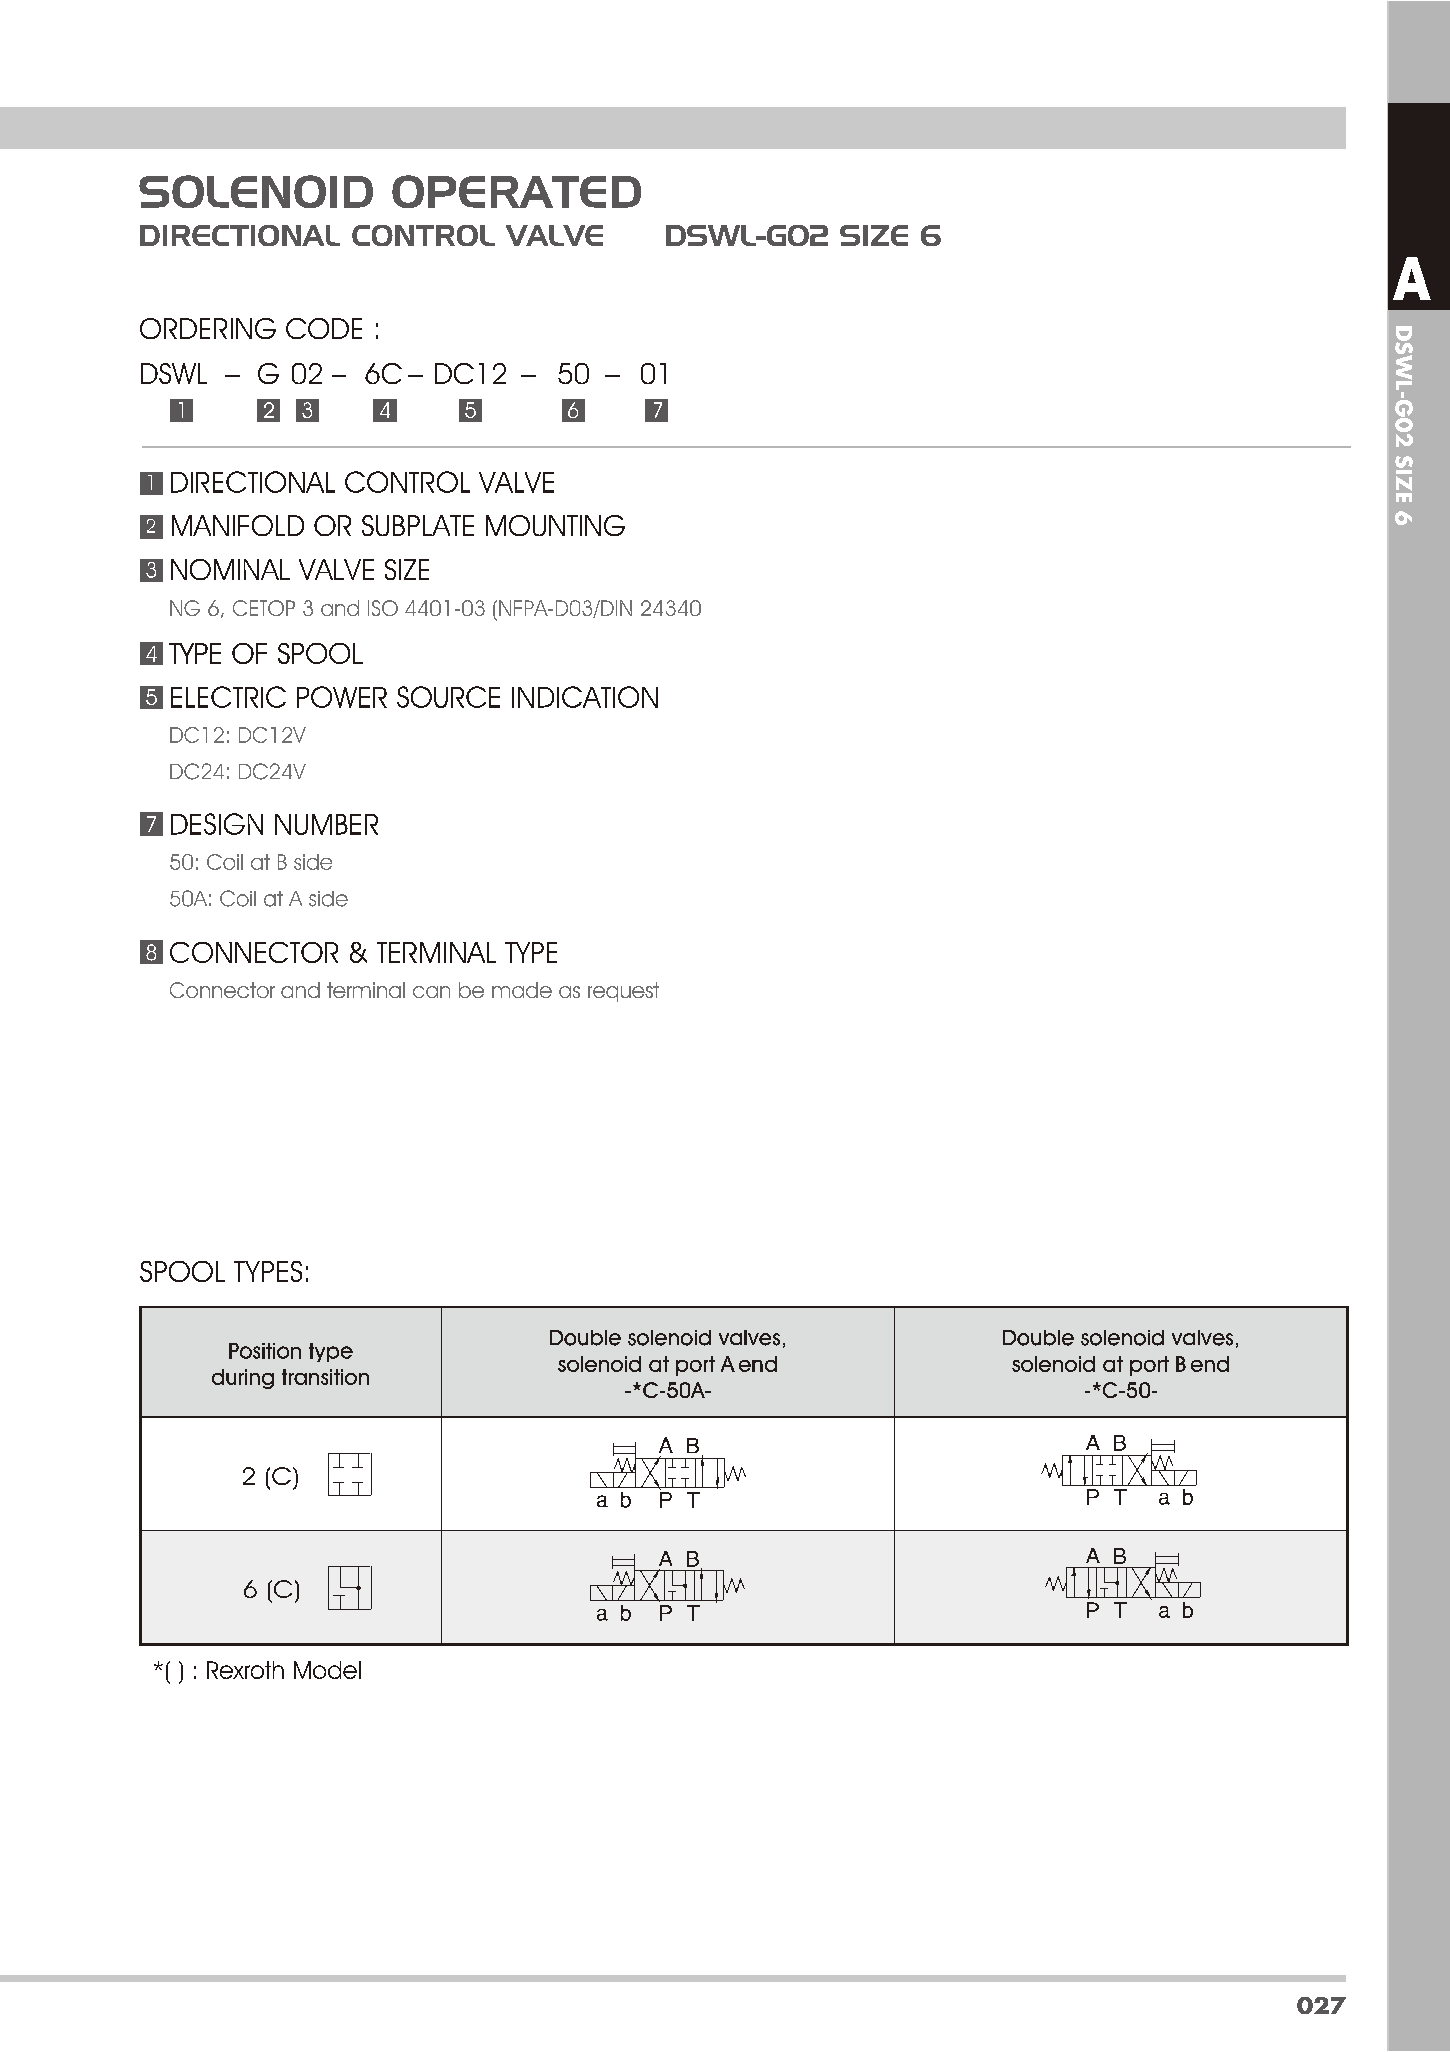  Describe the element at coordinates (585, 697) in the document. I see `INDICATION` at that location.
